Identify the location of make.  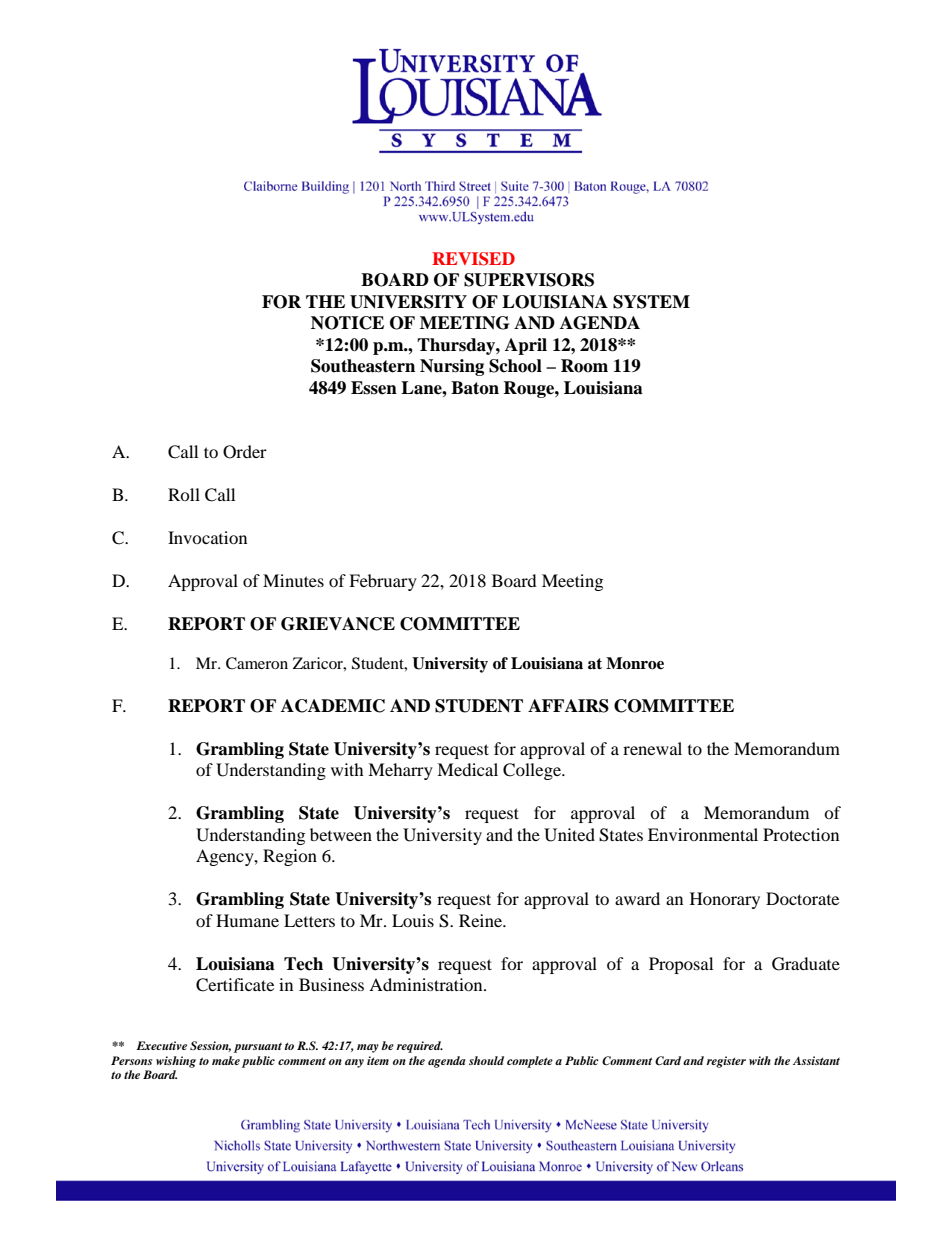
(226, 1060).
